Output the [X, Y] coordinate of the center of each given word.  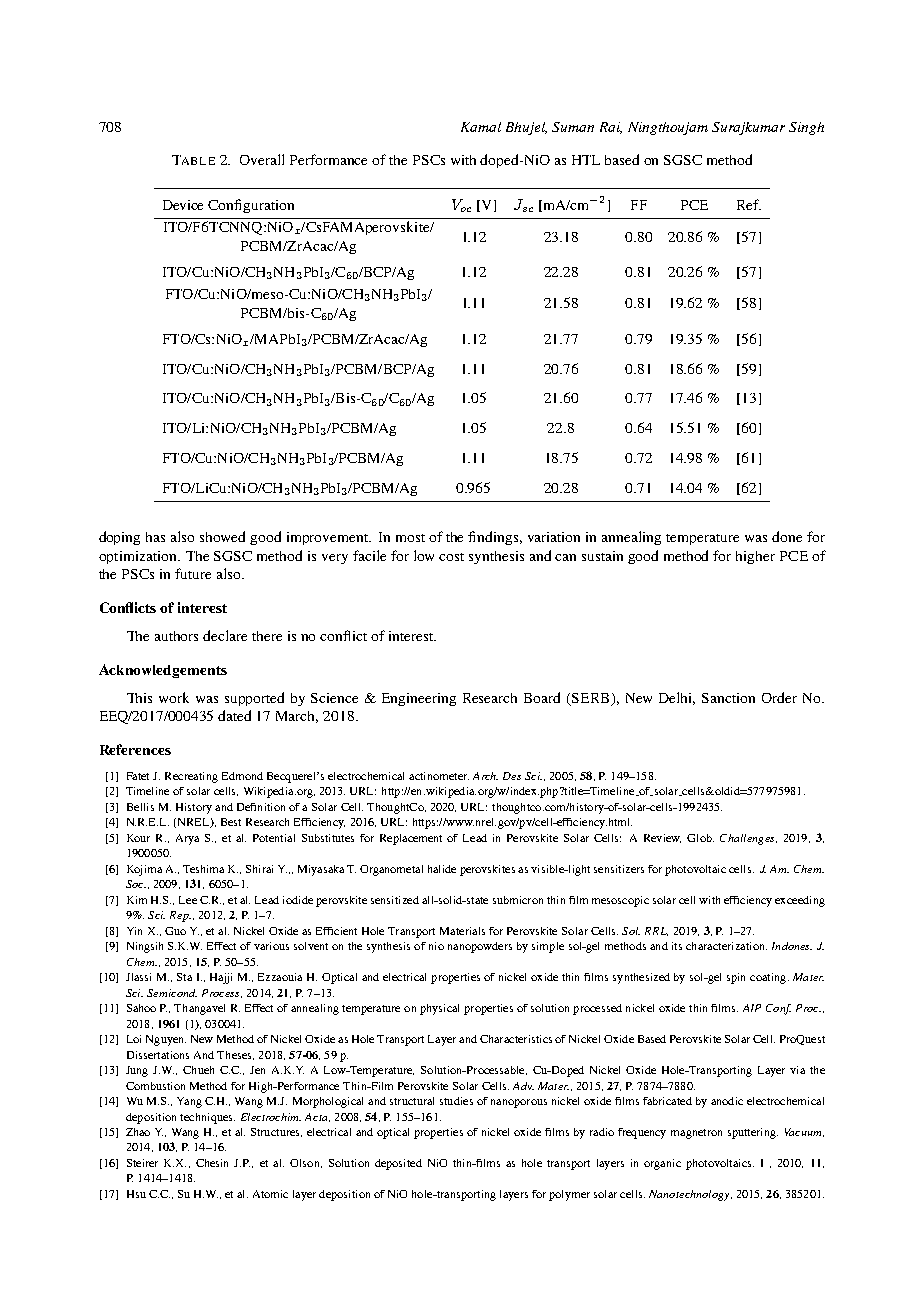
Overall [262, 159]
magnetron [696, 1134]
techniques [207, 1118]
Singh [806, 128]
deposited [398, 1164]
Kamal [481, 127]
